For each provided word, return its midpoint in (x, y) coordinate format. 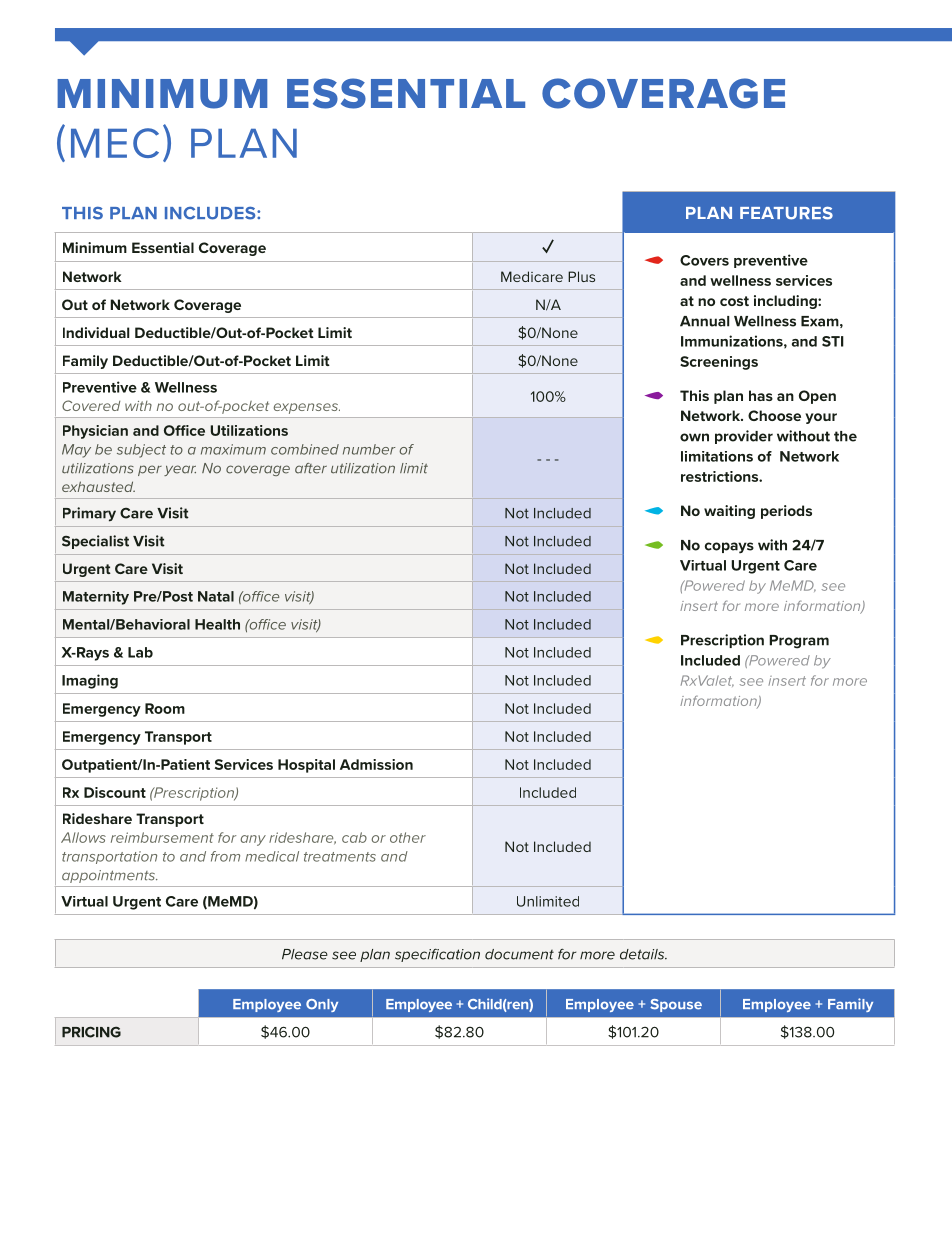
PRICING (91, 1032)
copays (729, 548)
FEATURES (786, 213)
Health (217, 624)
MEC (115, 143)
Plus (581, 276)
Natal (216, 596)
